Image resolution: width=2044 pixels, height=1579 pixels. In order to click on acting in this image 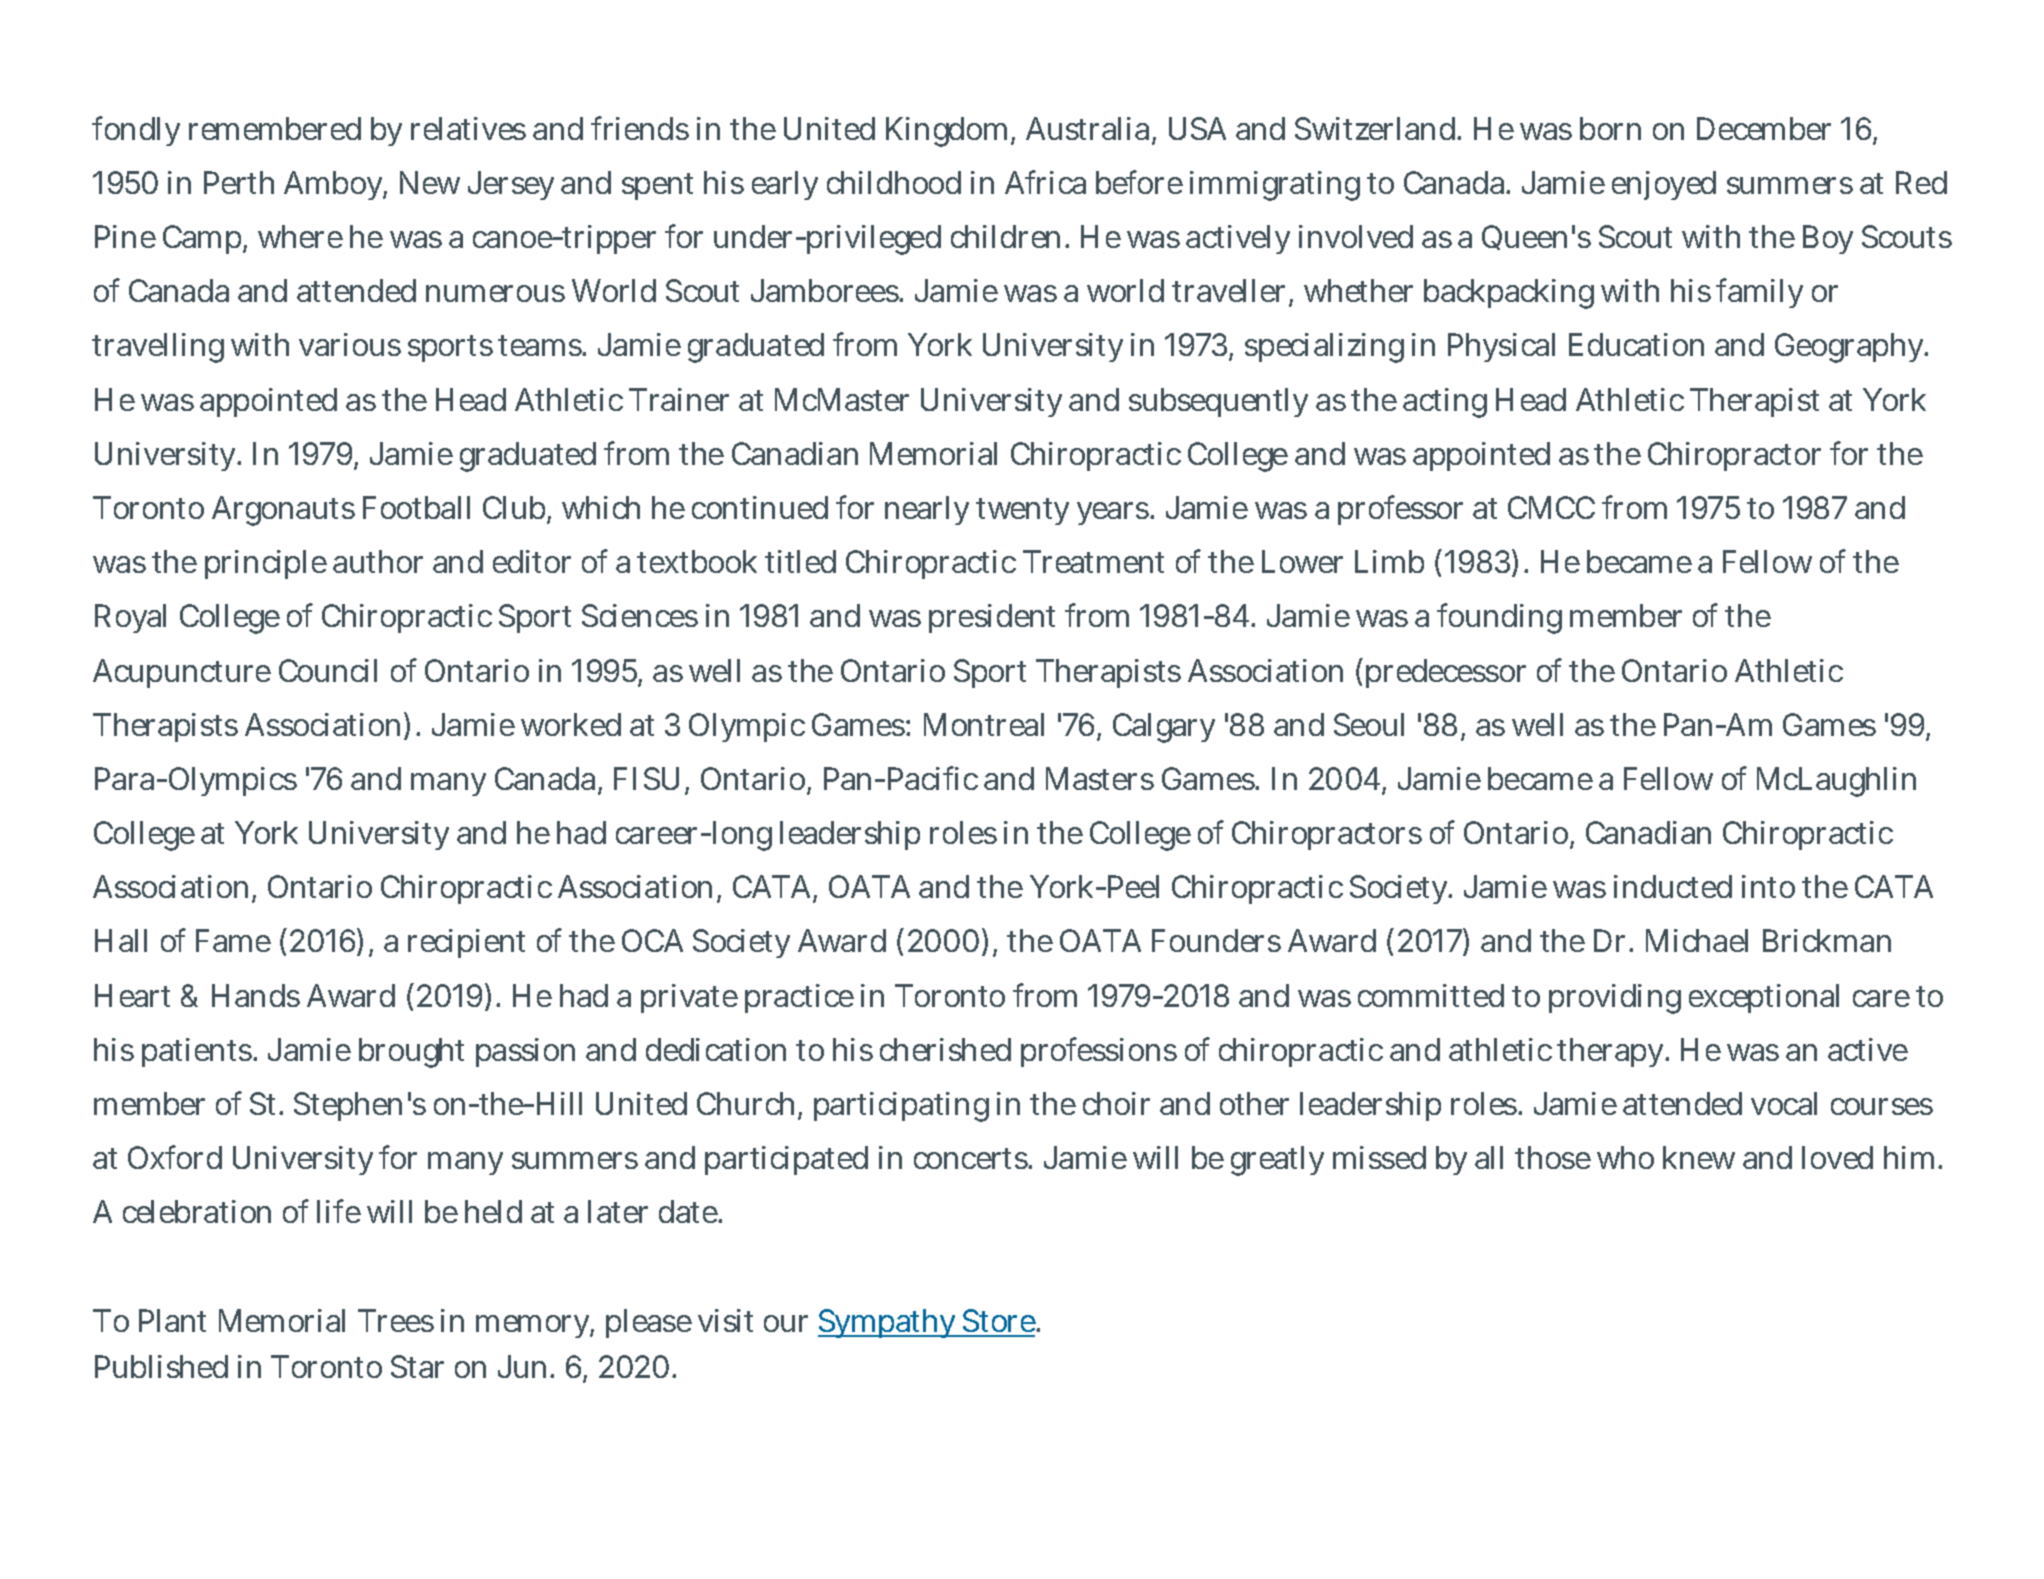, I will do `click(1445, 403)`.
